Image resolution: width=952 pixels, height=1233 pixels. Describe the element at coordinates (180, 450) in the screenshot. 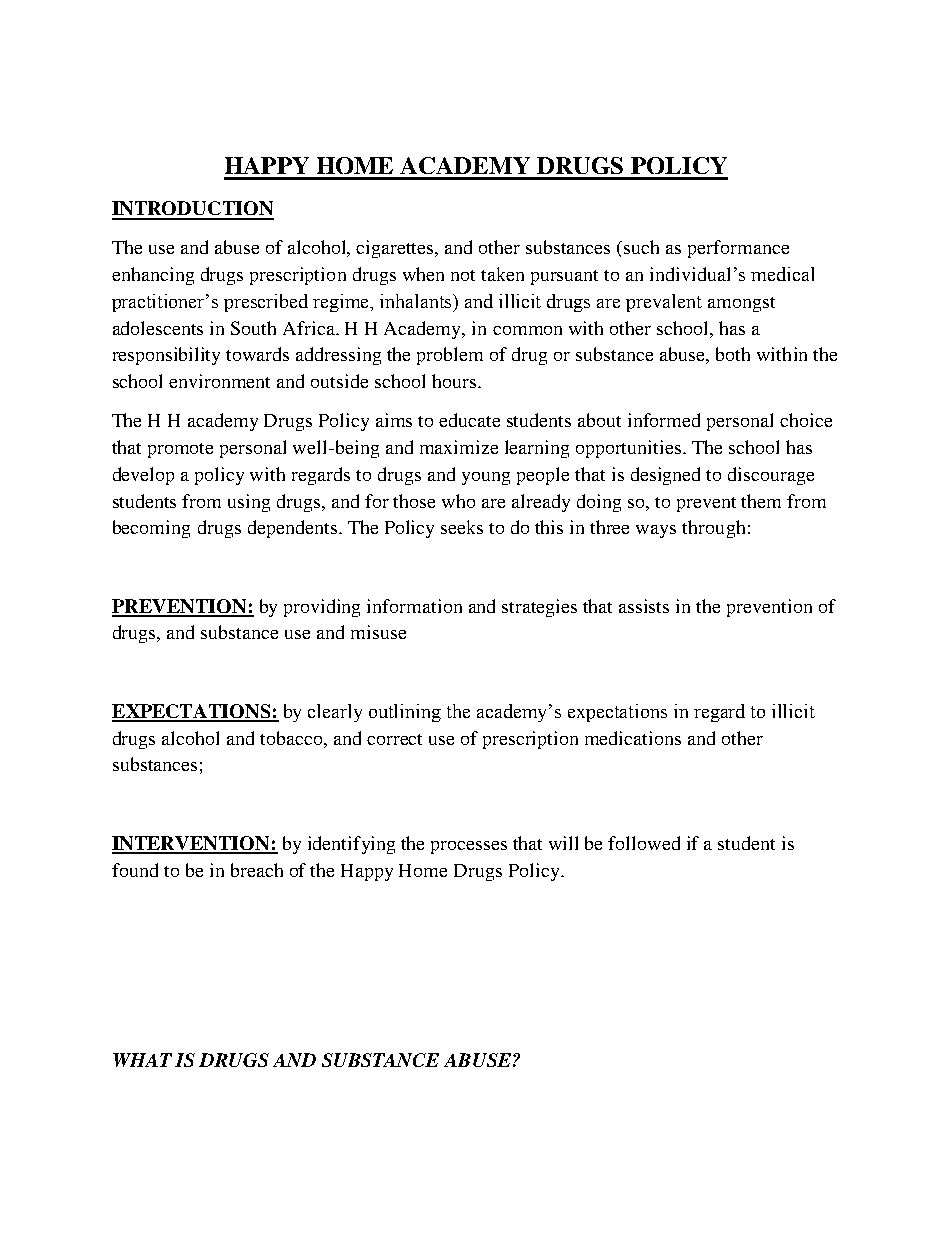

I see `promote` at that location.
